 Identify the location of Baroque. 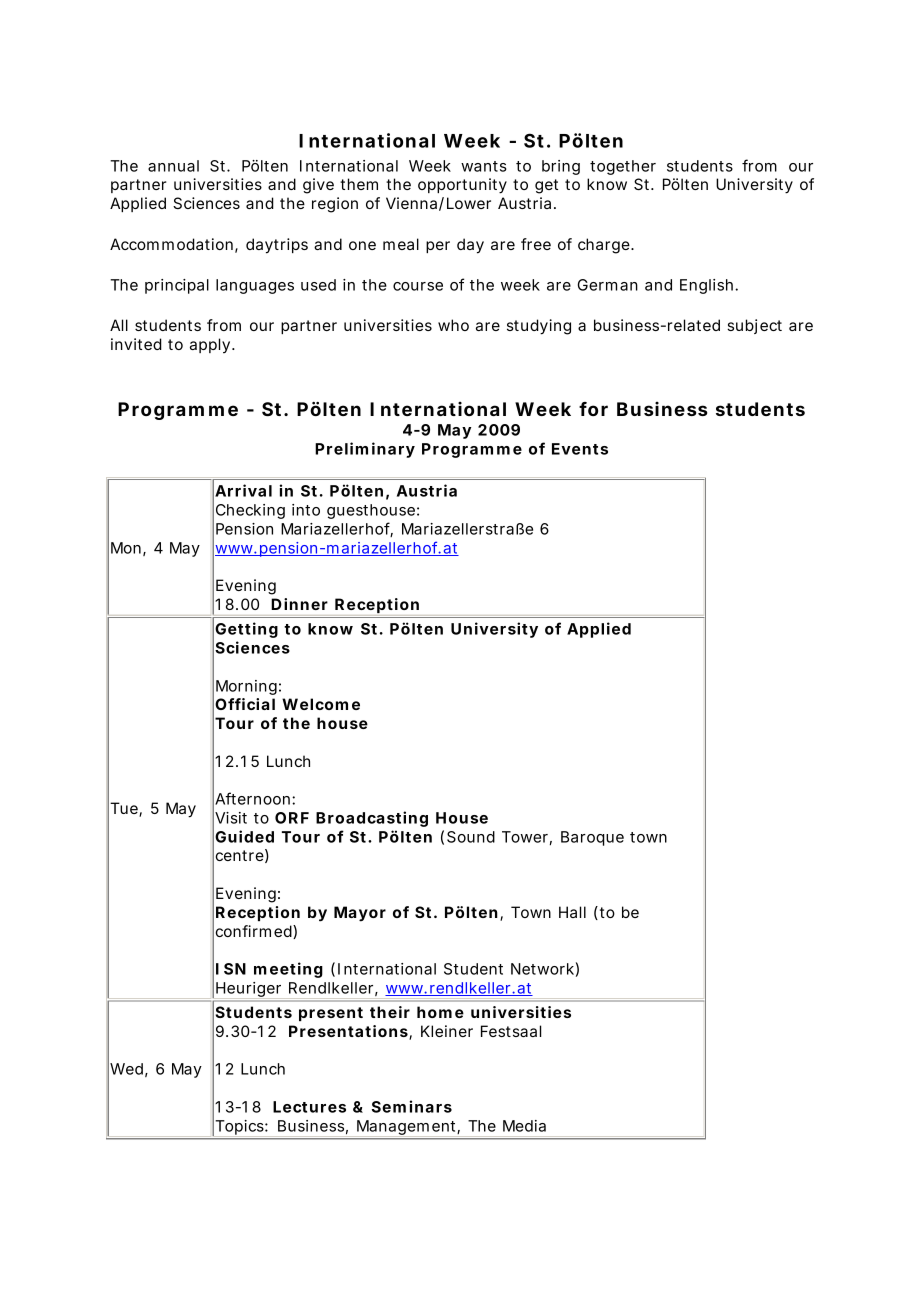
(592, 838).
